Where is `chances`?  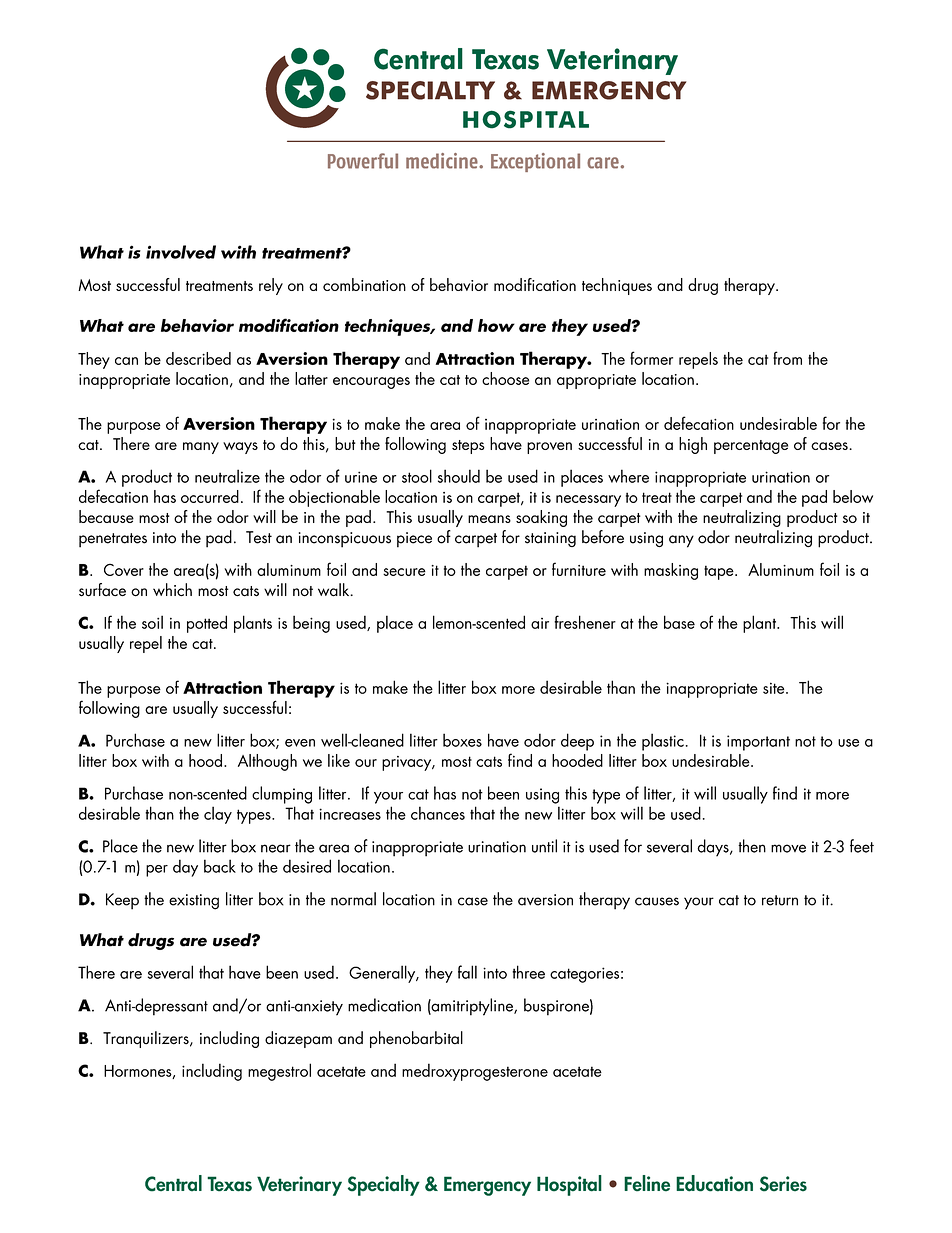 chances is located at coordinates (438, 813).
